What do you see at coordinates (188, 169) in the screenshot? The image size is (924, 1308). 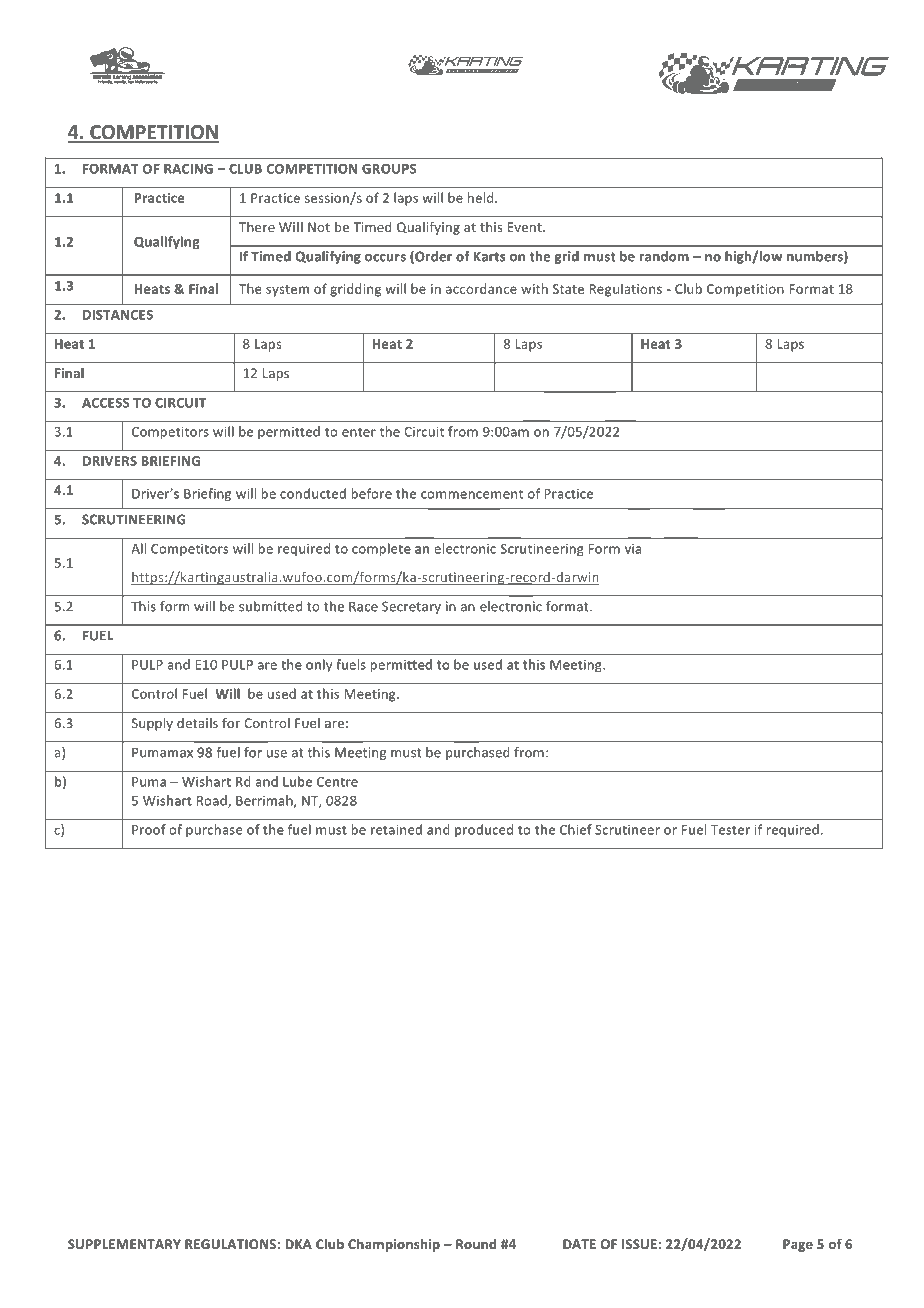 I see `RACING` at bounding box center [188, 169].
